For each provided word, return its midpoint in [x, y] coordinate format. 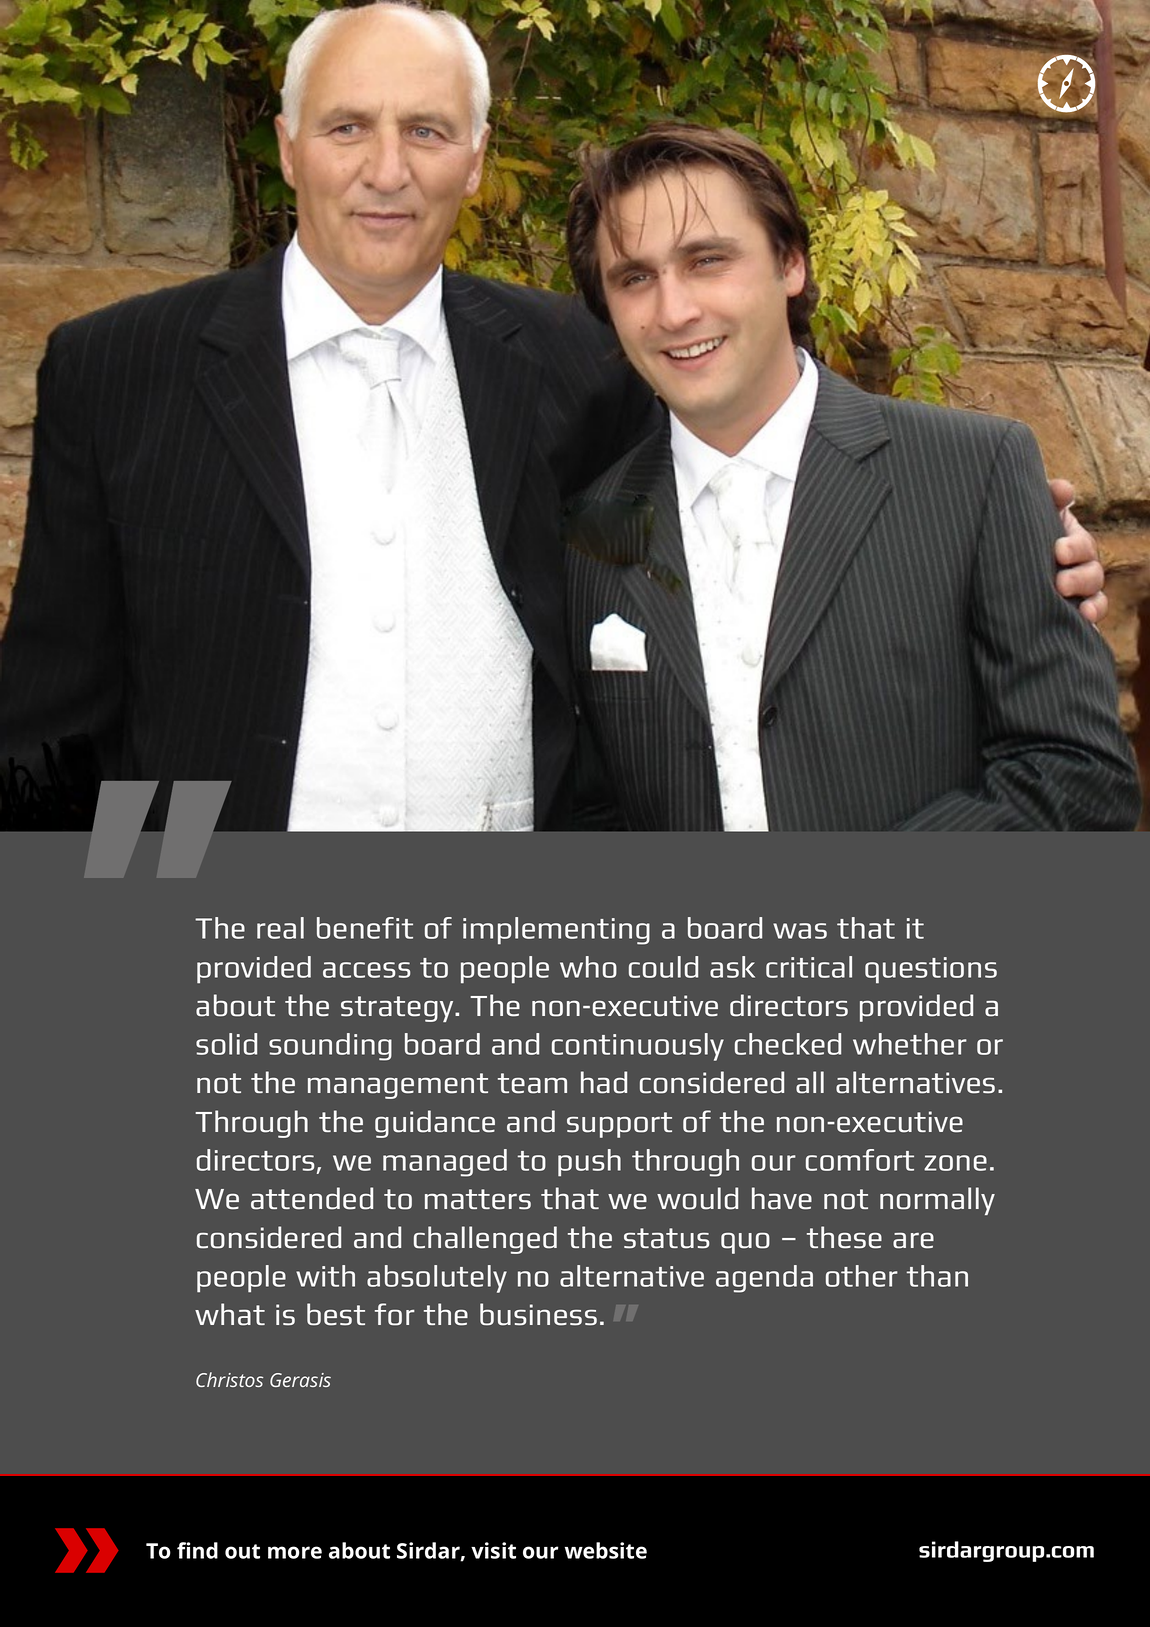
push [589, 1163]
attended [312, 1198]
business [538, 1314]
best [336, 1314]
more [295, 1552]
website [606, 1550]
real [280, 928]
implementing [556, 931]
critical [809, 967]
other [862, 1276]
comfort [860, 1160]
